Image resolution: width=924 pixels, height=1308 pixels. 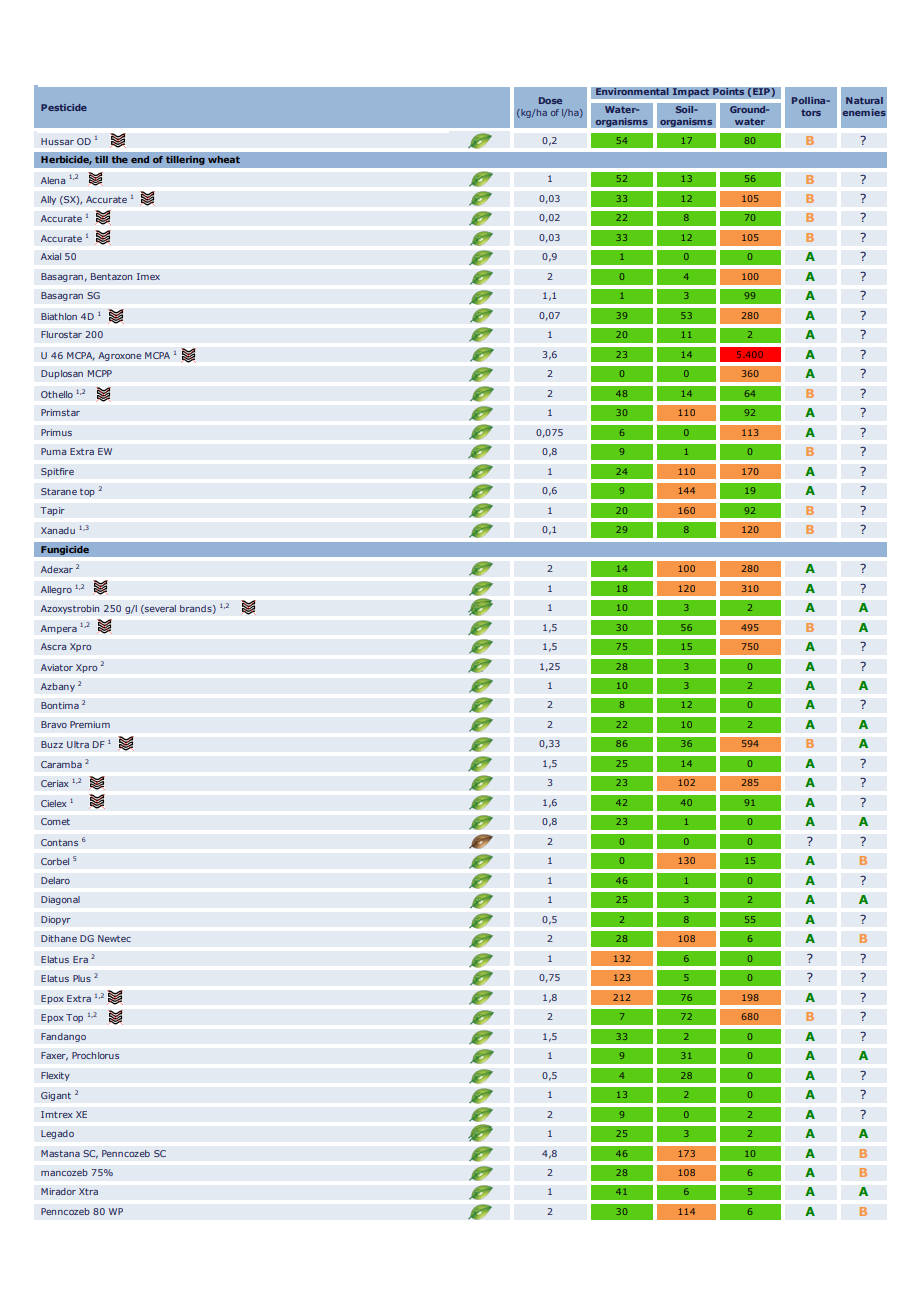 What do you see at coordinates (57, 472) in the screenshot?
I see `Spitfire` at bounding box center [57, 472].
